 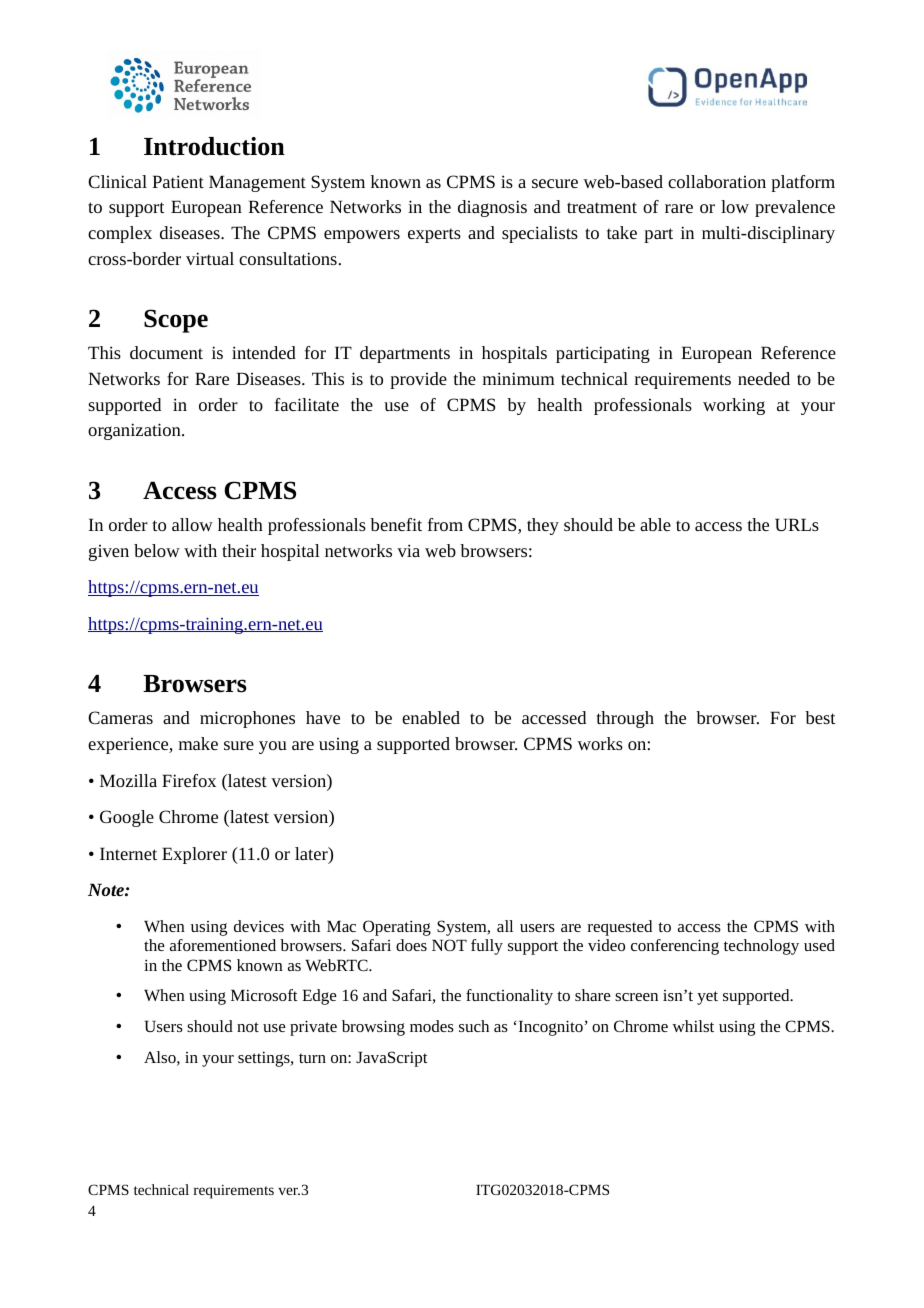 I want to click on diagnosis, so click(x=492, y=208).
